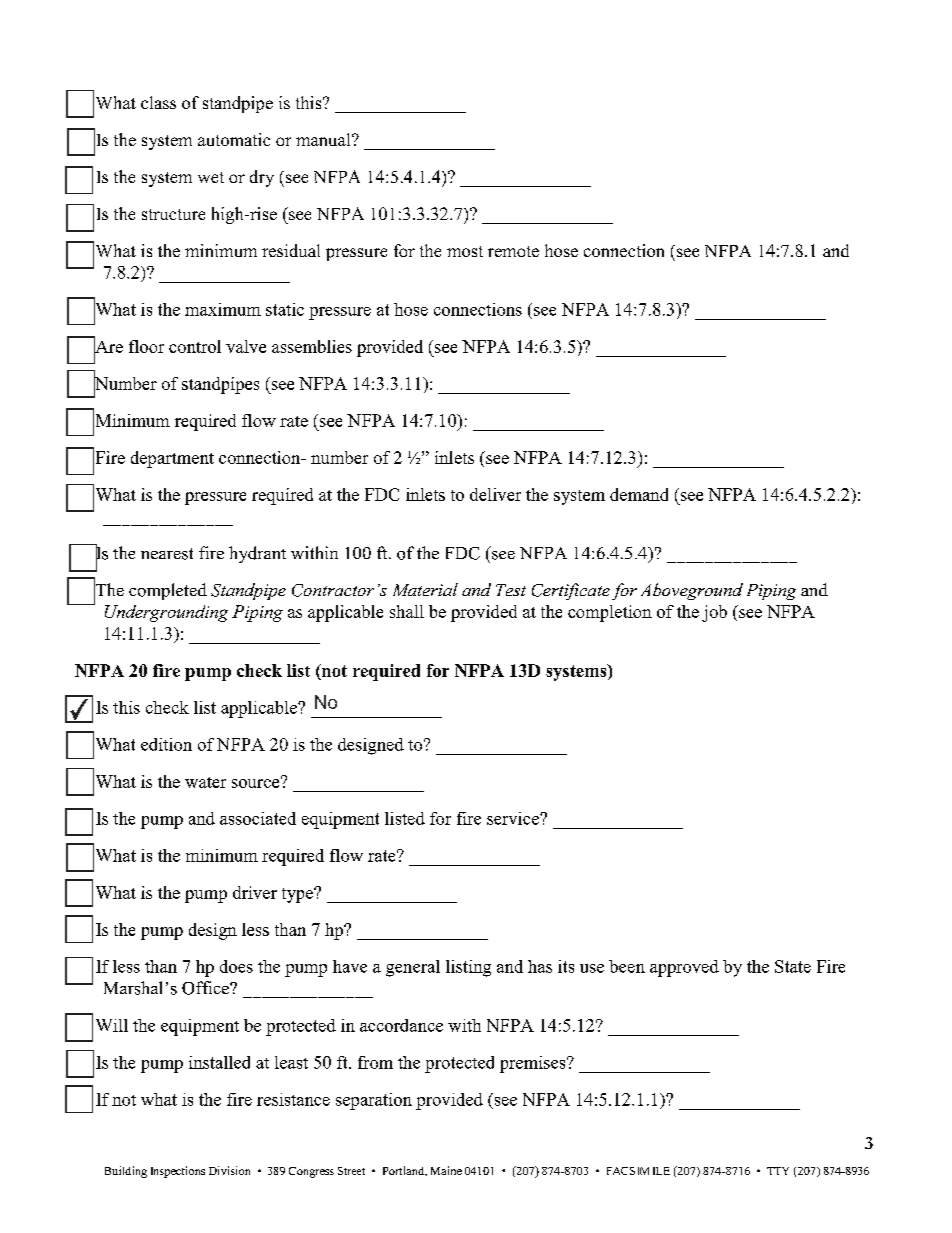  Describe the element at coordinates (229, 1170) in the image. I see `Division` at that location.
